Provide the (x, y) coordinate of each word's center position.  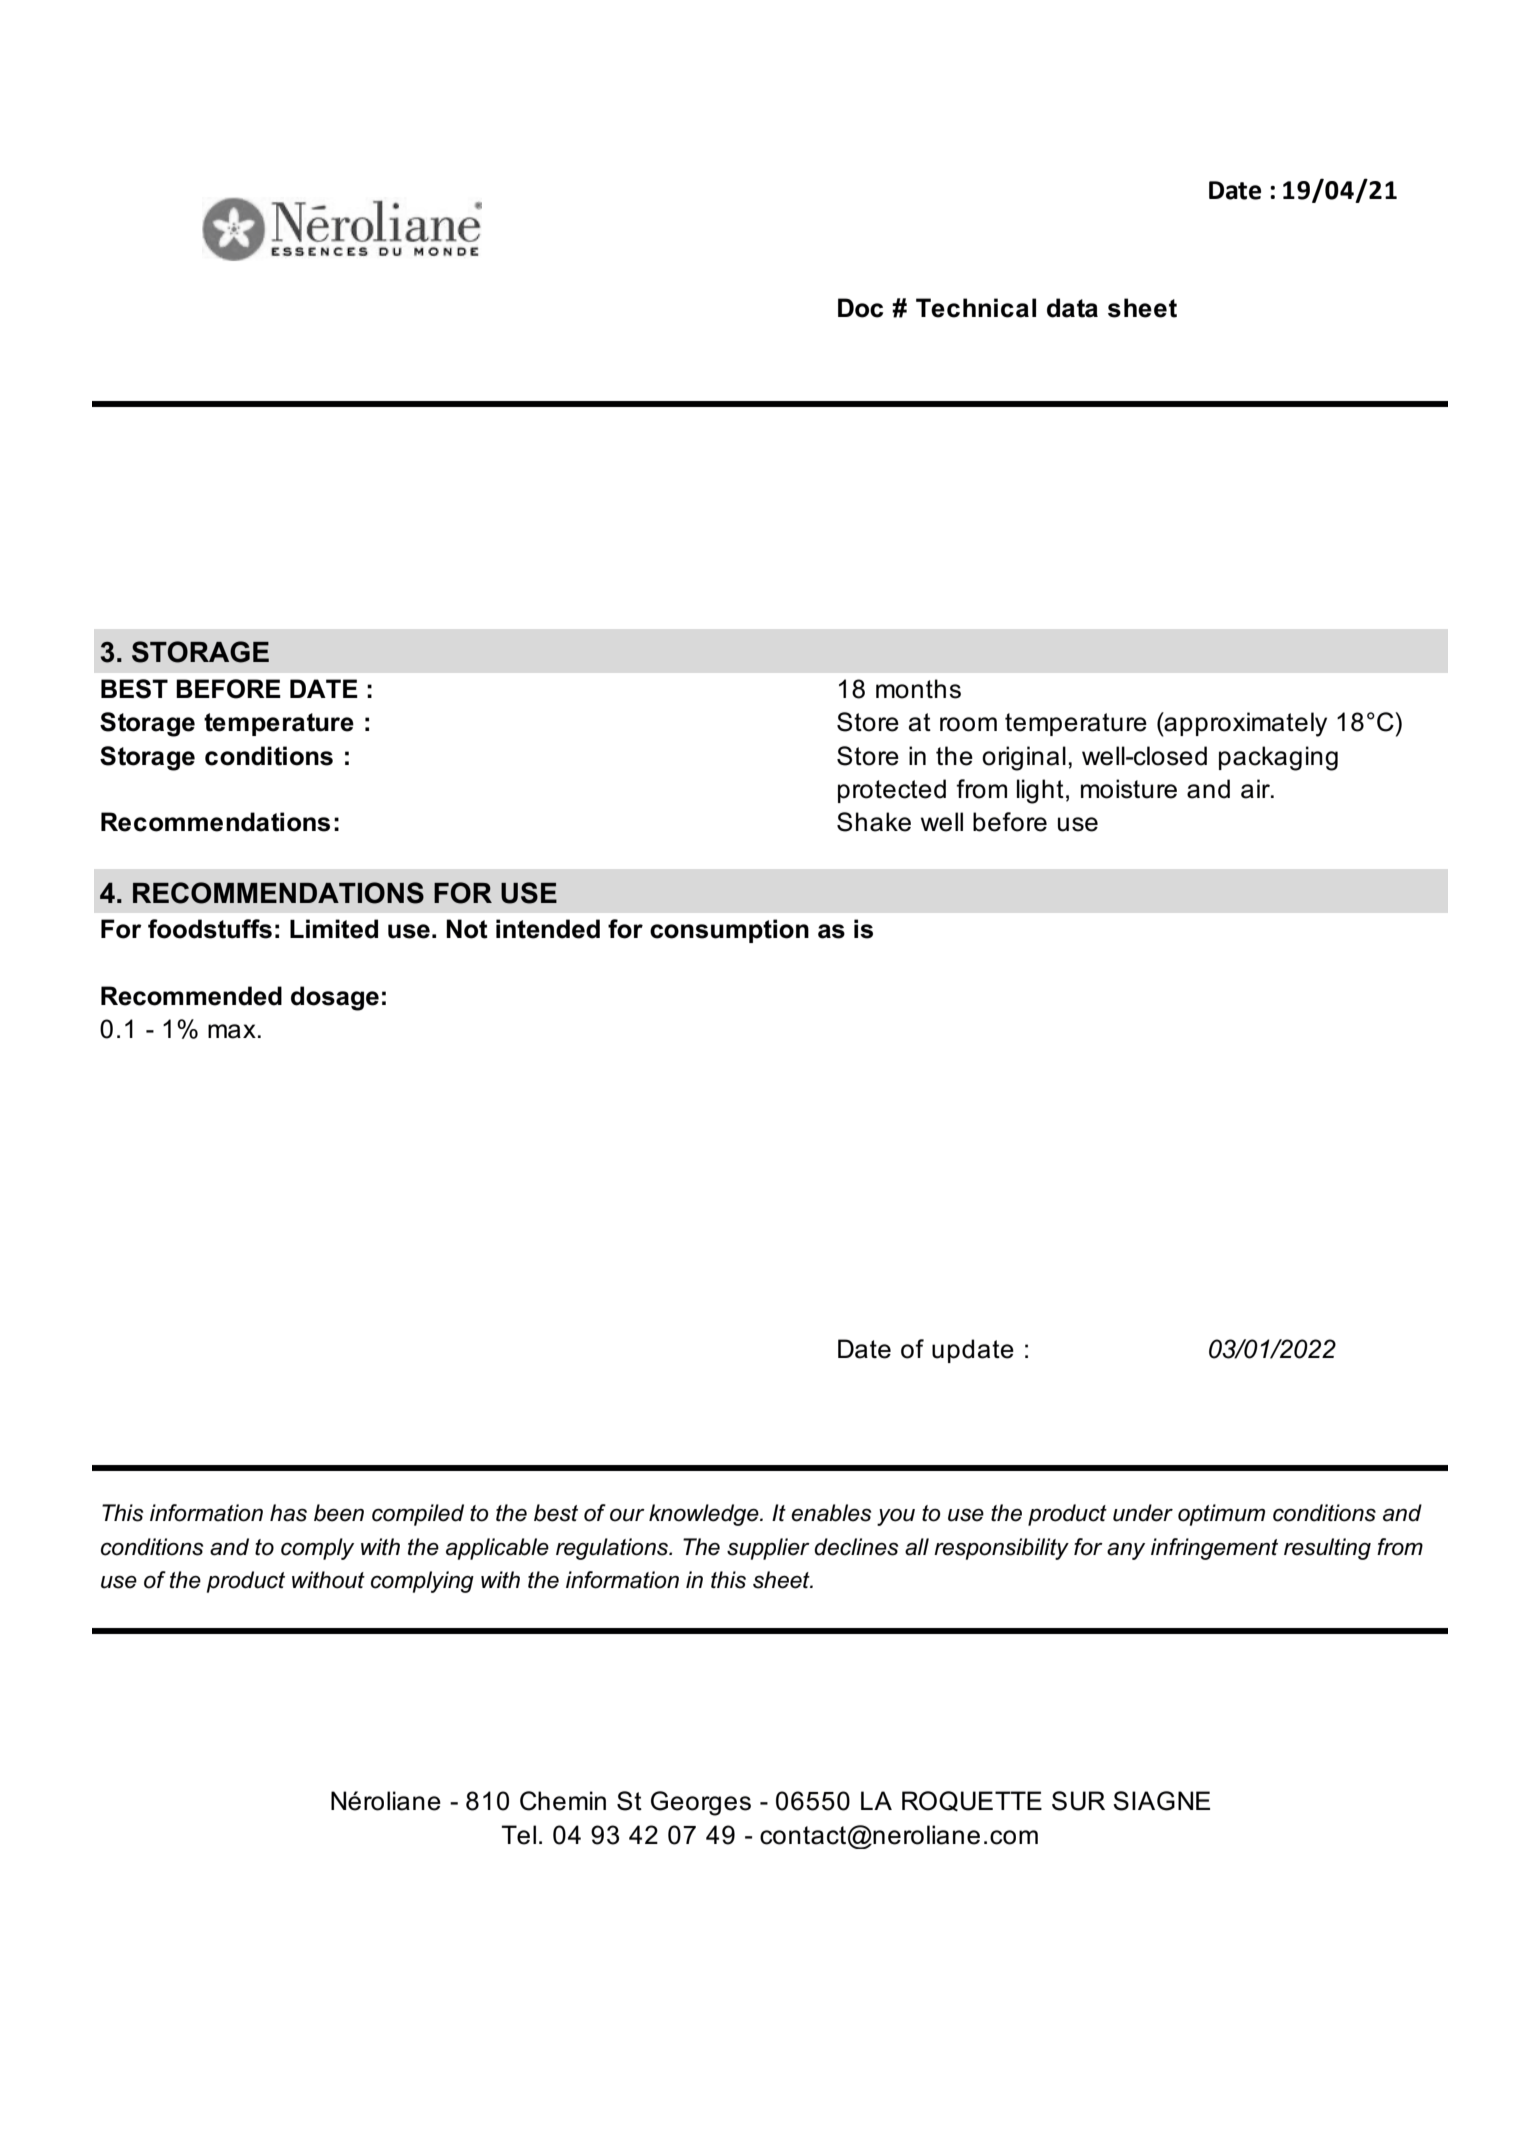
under (1143, 1513)
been (339, 1513)
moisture (1129, 789)
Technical (976, 308)
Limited (334, 929)
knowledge (705, 1515)
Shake (874, 822)
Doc (860, 308)
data (1072, 308)
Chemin (563, 1801)
